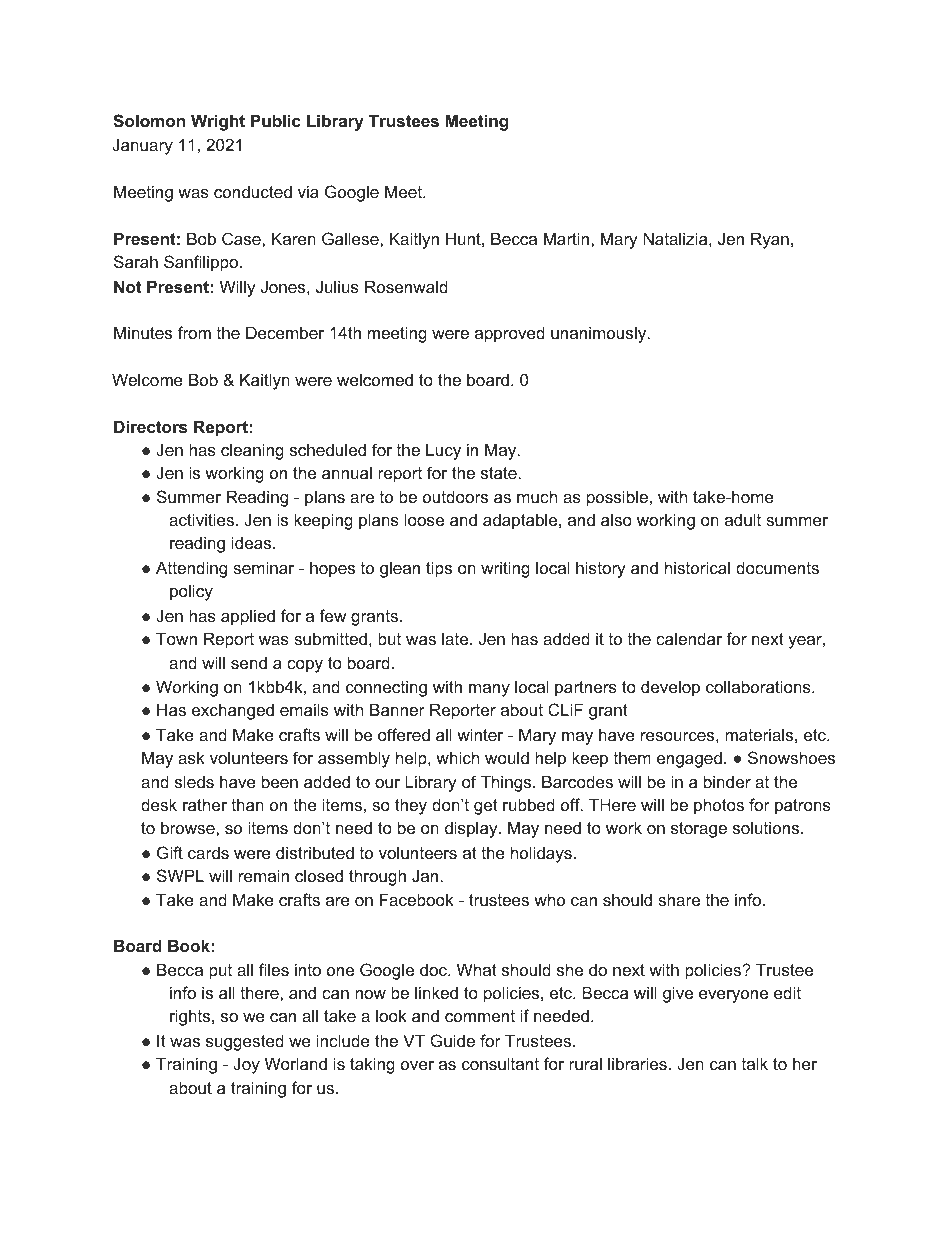 The width and height of the screenshot is (952, 1233). Describe the element at coordinates (218, 122) in the screenshot. I see `Wright` at that location.
